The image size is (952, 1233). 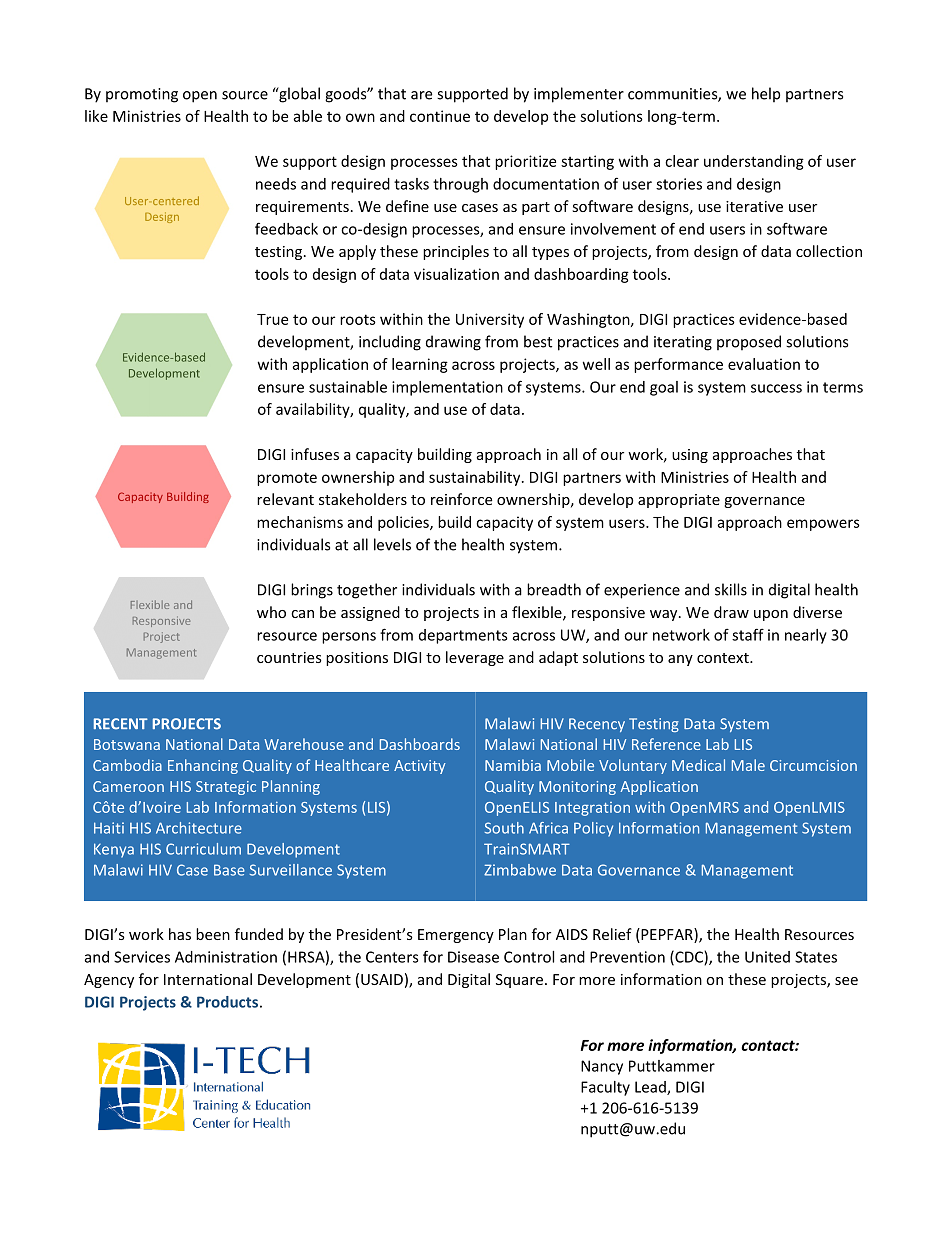 I want to click on True, so click(x=272, y=319).
